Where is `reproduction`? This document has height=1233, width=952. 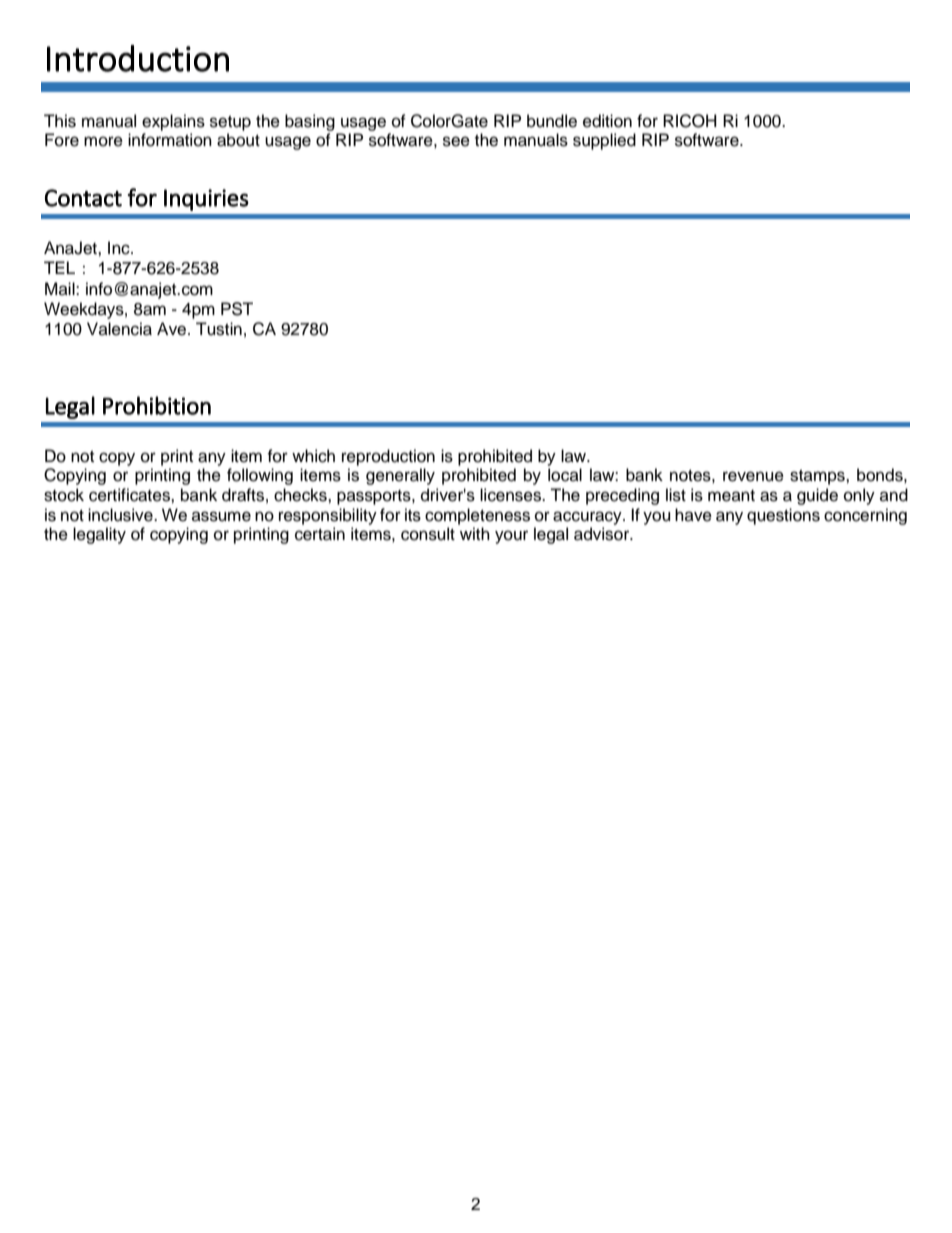 reproduction is located at coordinates (388, 457).
